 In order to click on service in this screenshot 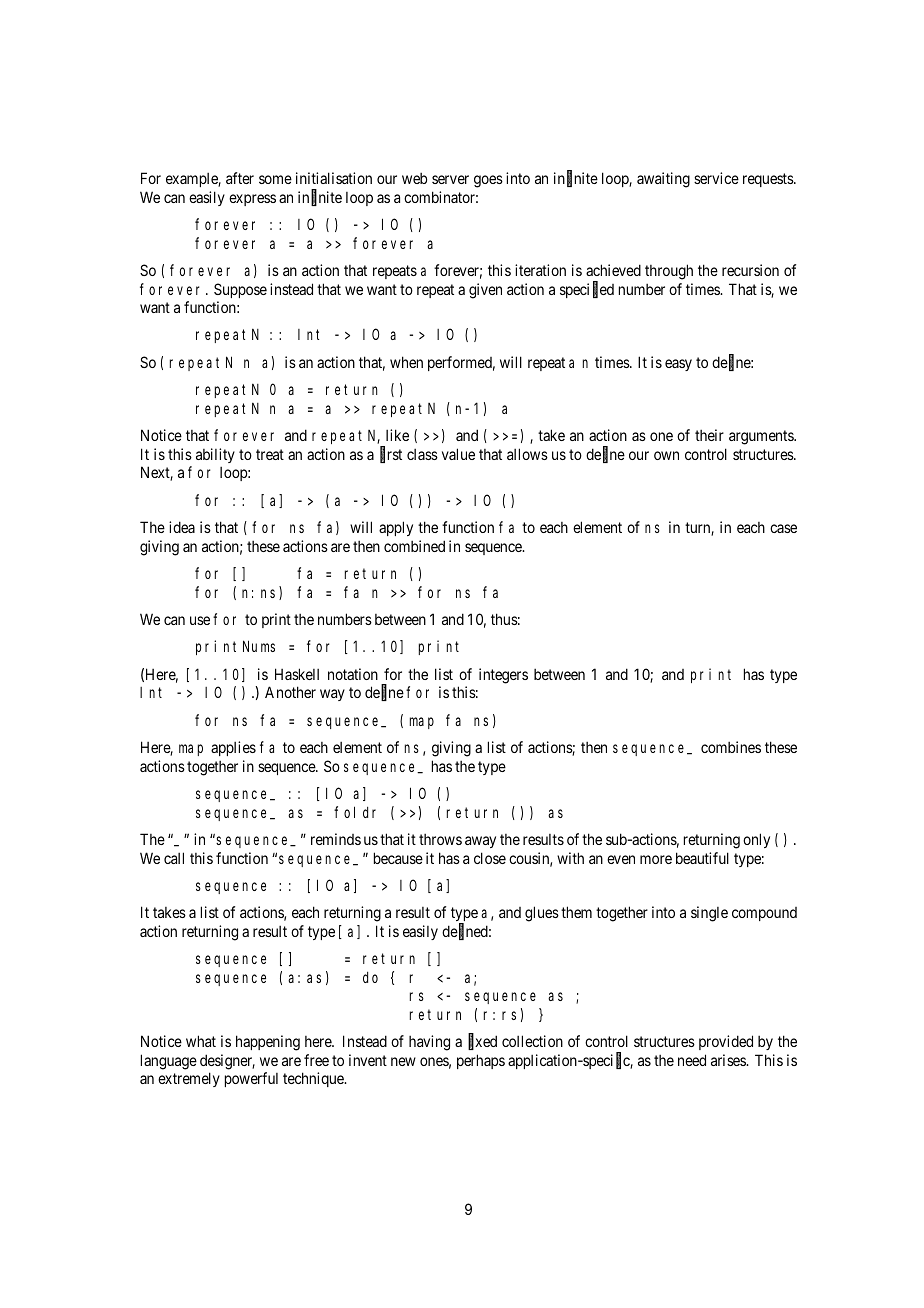, I will do `click(716, 178)`.
